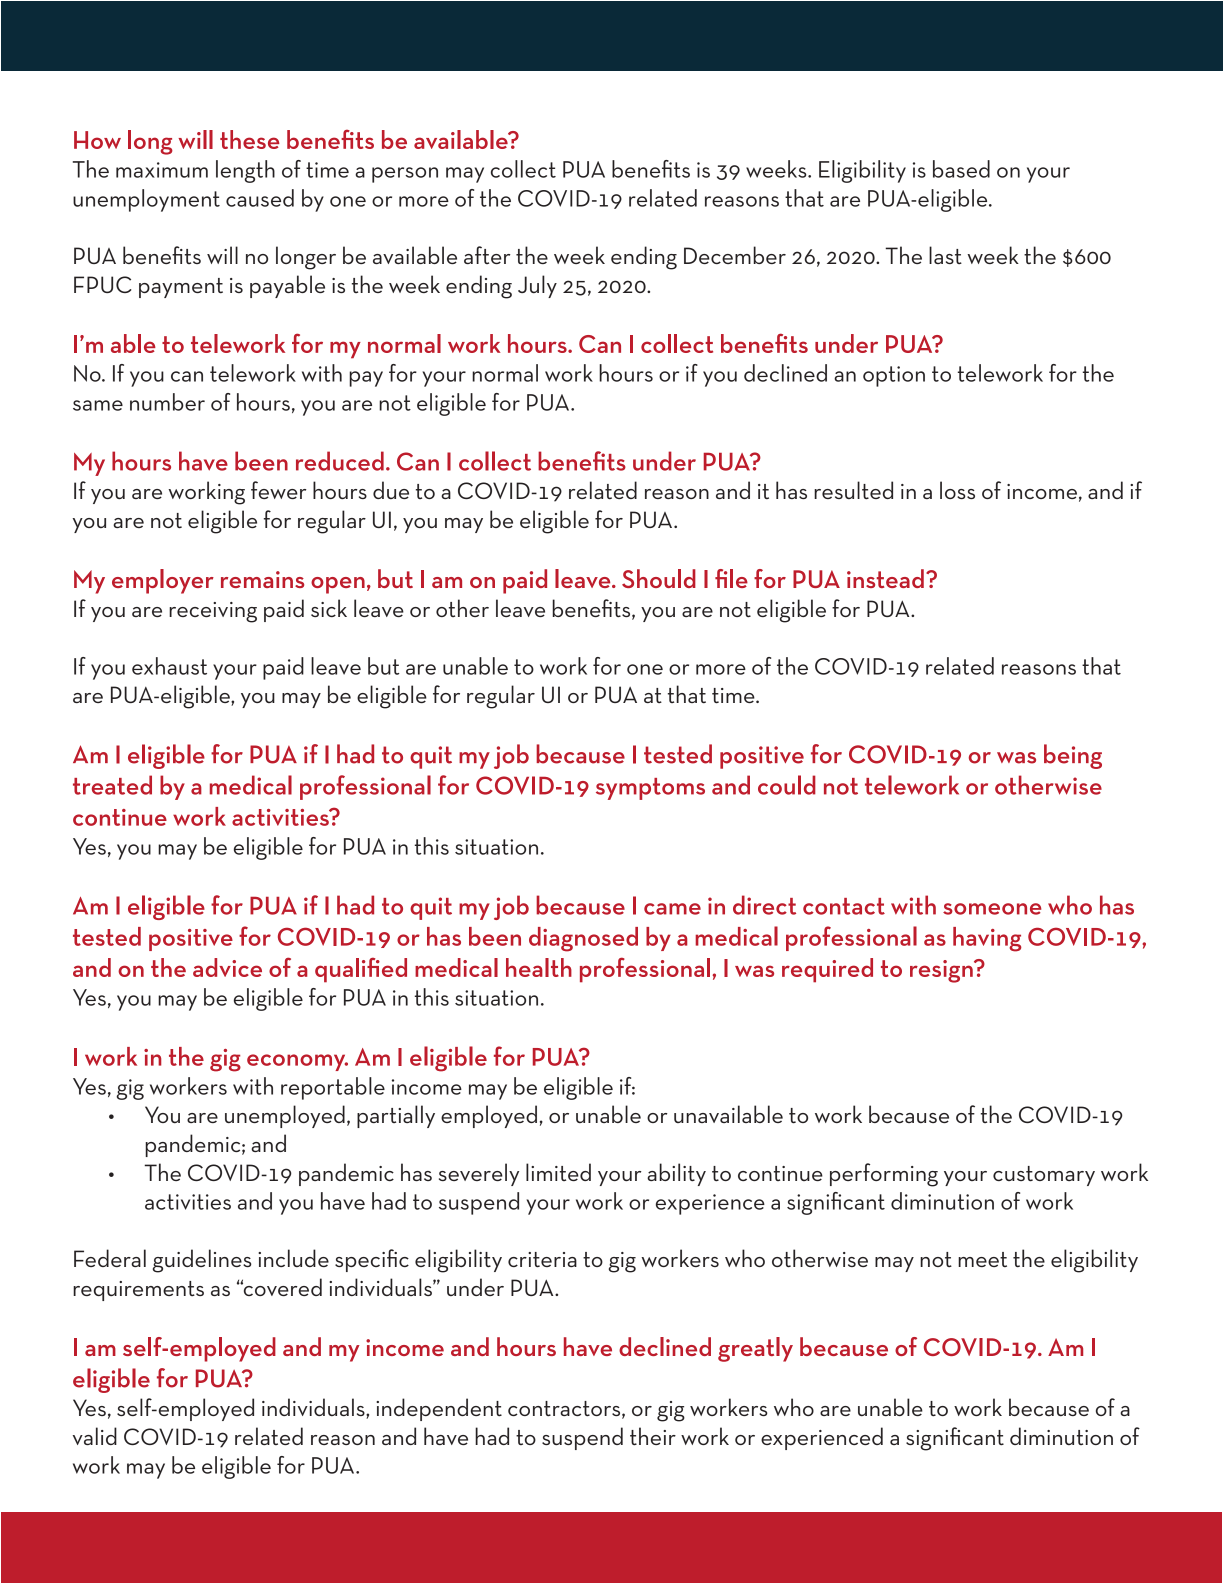 The image size is (1224, 1584). What do you see at coordinates (487, 255) in the document?
I see `after` at bounding box center [487, 255].
